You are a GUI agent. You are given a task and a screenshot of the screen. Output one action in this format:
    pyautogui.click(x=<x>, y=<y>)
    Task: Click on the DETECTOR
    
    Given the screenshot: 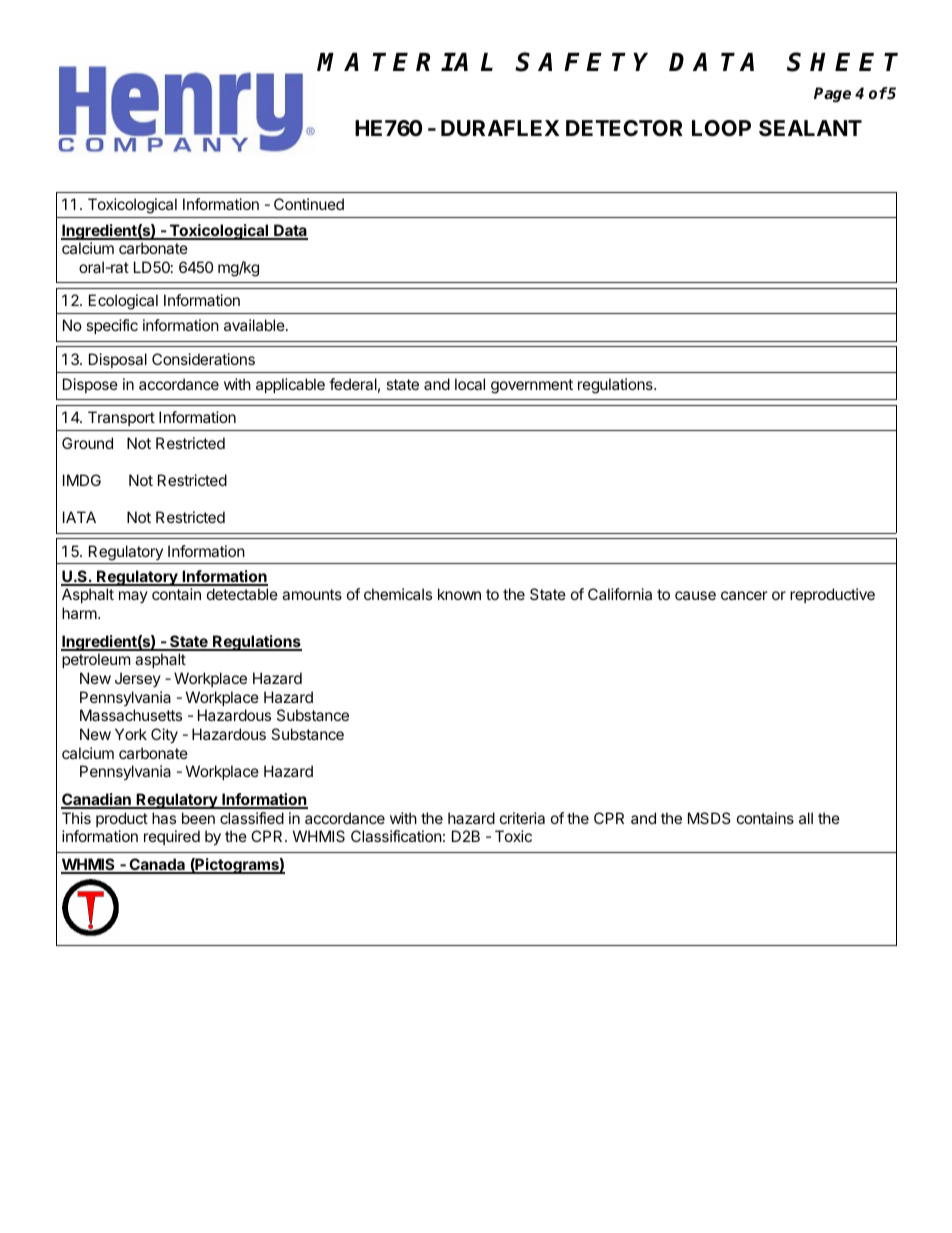 What is the action you would take?
    pyautogui.click(x=624, y=128)
